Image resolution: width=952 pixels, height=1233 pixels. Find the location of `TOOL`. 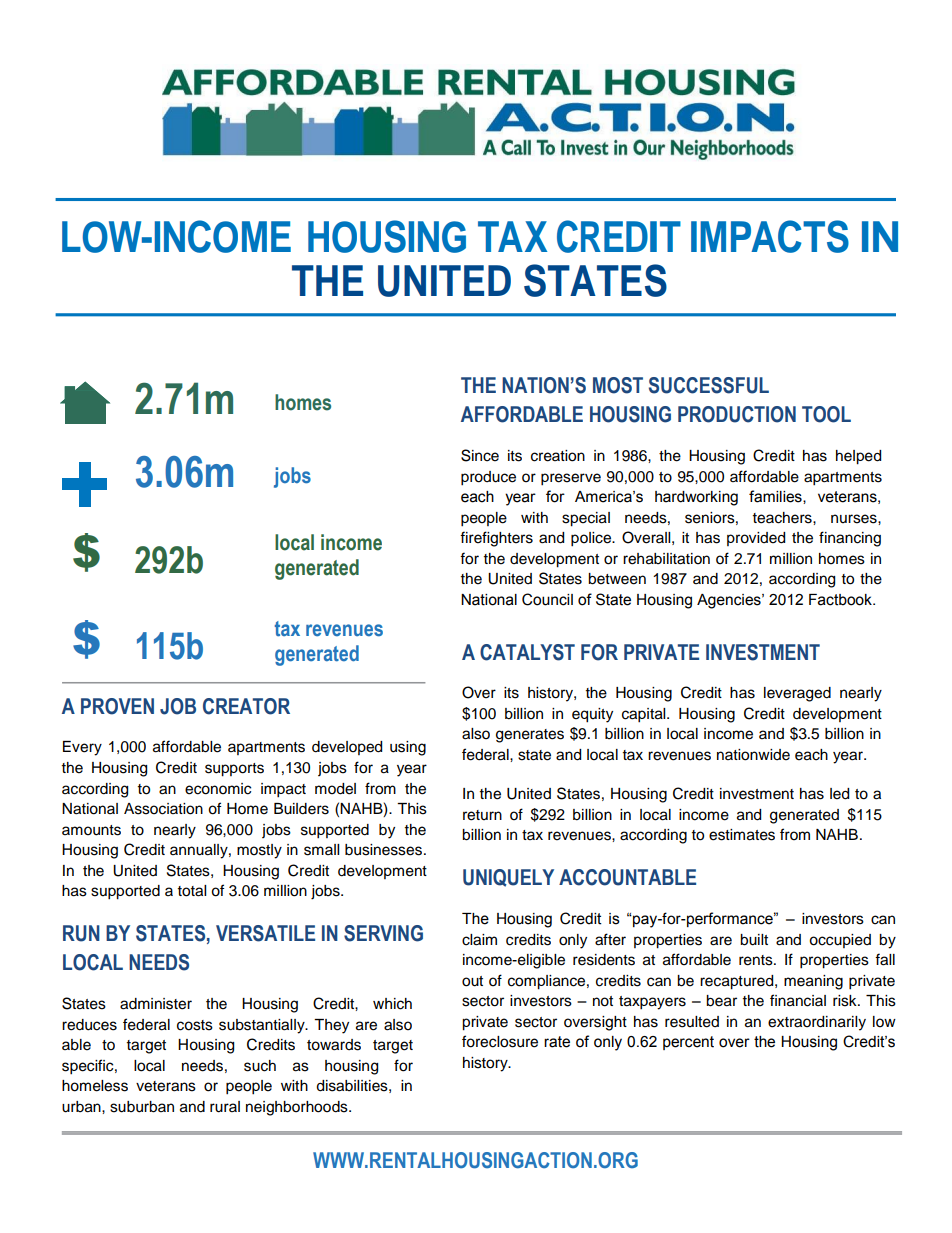

TOOL is located at coordinates (826, 414).
